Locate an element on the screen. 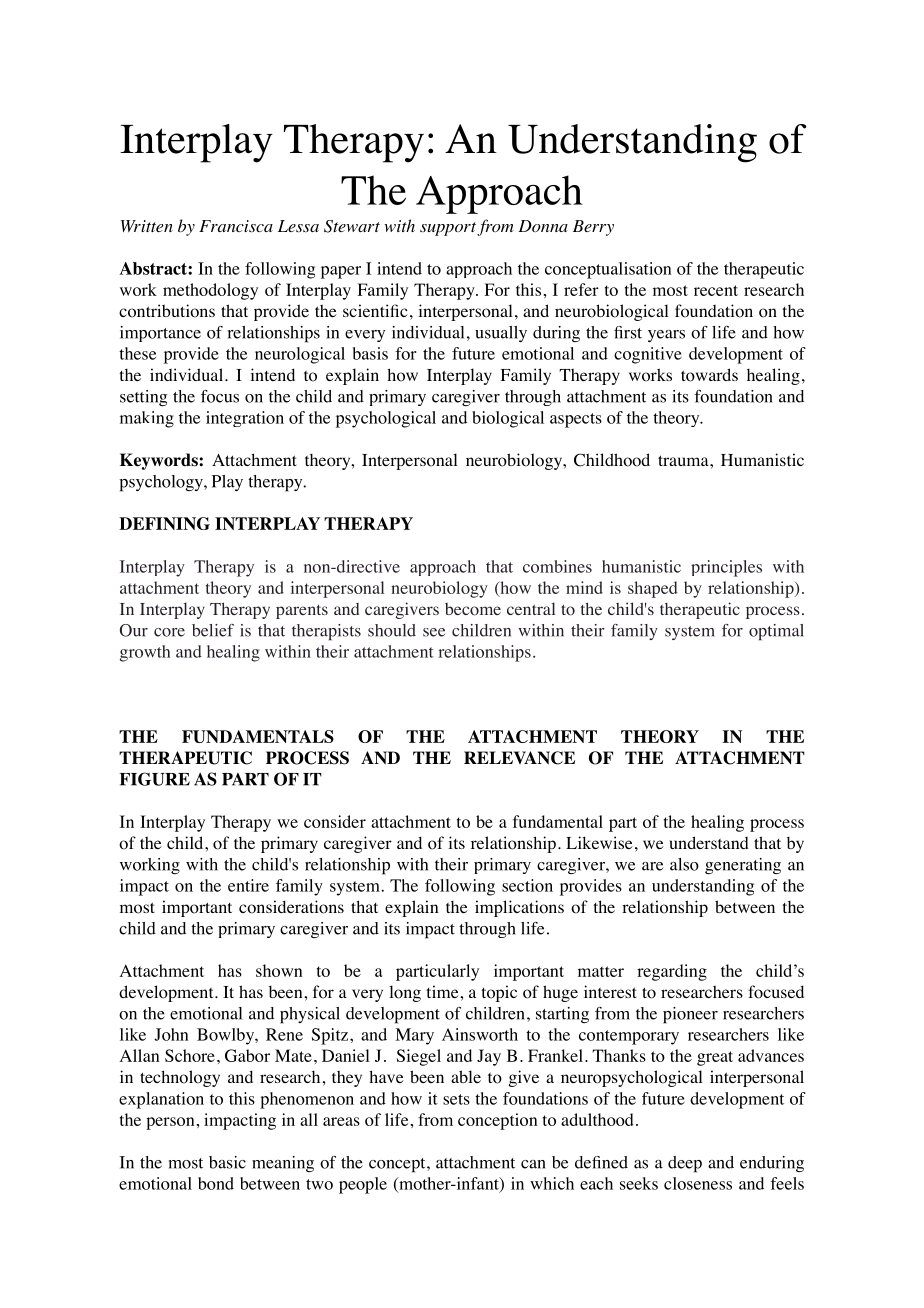  regarding is located at coordinates (672, 972).
